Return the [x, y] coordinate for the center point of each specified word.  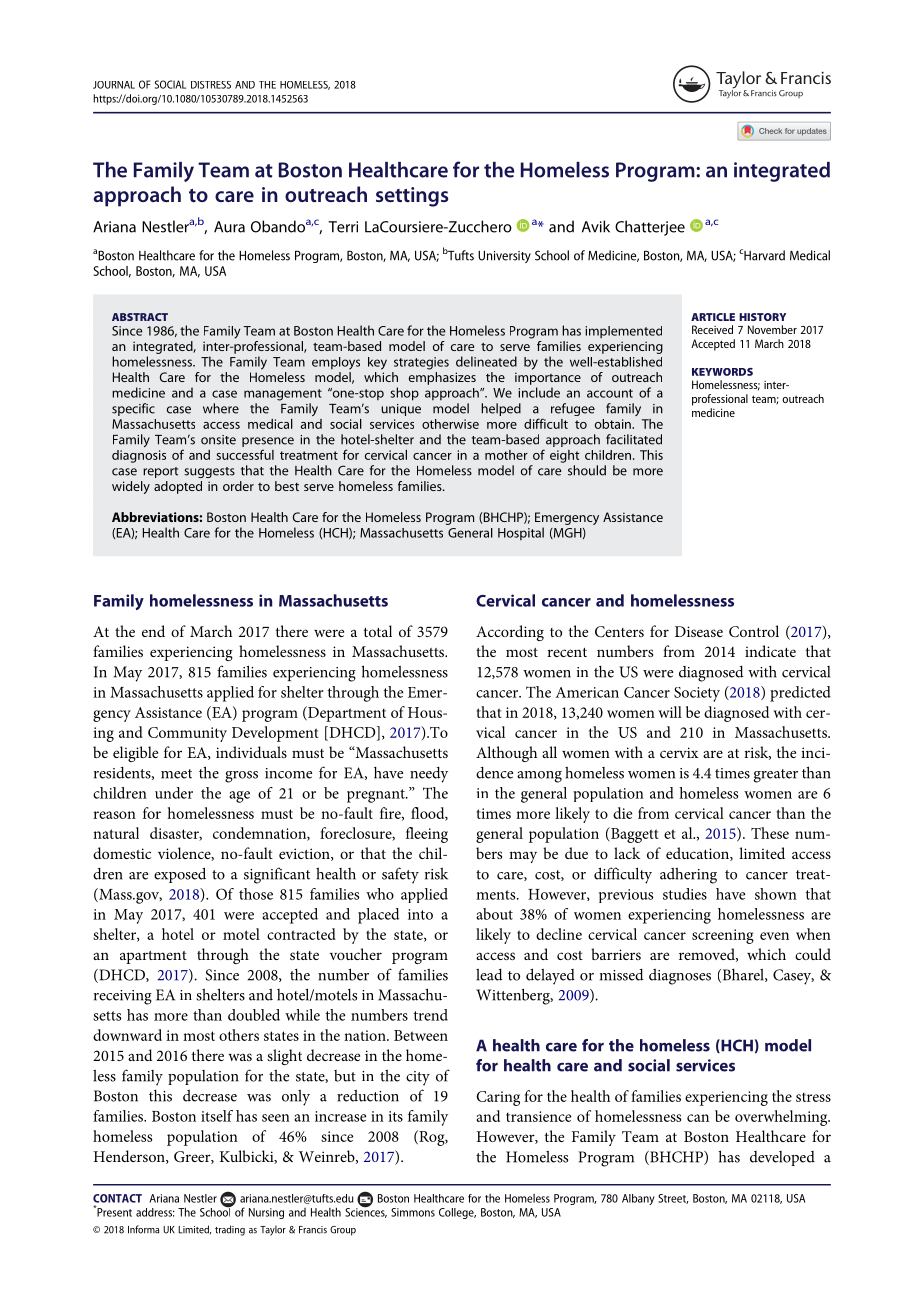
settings [412, 197]
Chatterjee [650, 228]
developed [782, 1158]
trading [230, 1230]
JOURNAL [114, 85]
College [457, 1213]
